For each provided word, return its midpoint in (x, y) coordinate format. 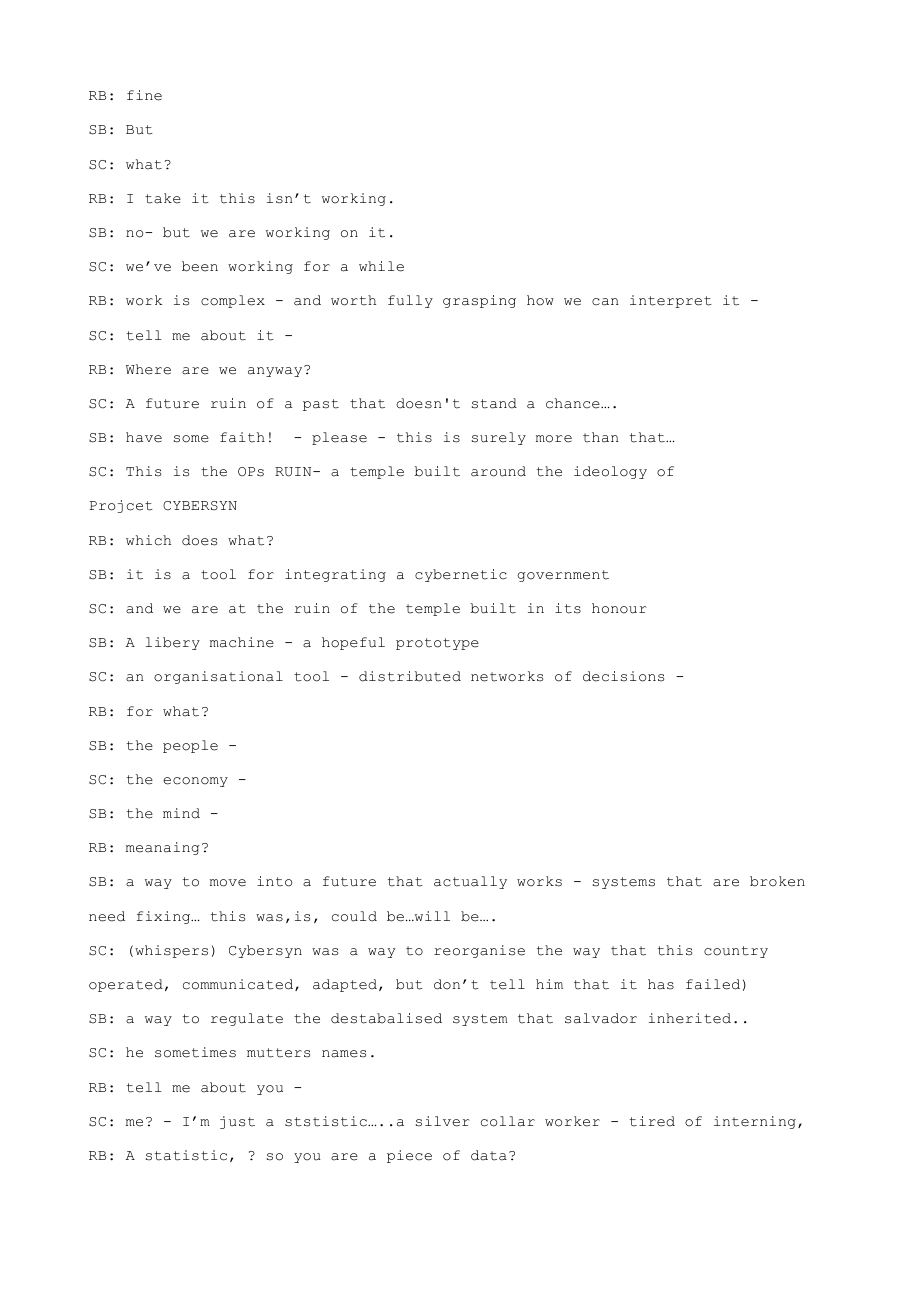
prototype (437, 644)
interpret (671, 301)
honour (619, 608)
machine (242, 642)
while (381, 266)
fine (144, 95)
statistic (186, 1155)
